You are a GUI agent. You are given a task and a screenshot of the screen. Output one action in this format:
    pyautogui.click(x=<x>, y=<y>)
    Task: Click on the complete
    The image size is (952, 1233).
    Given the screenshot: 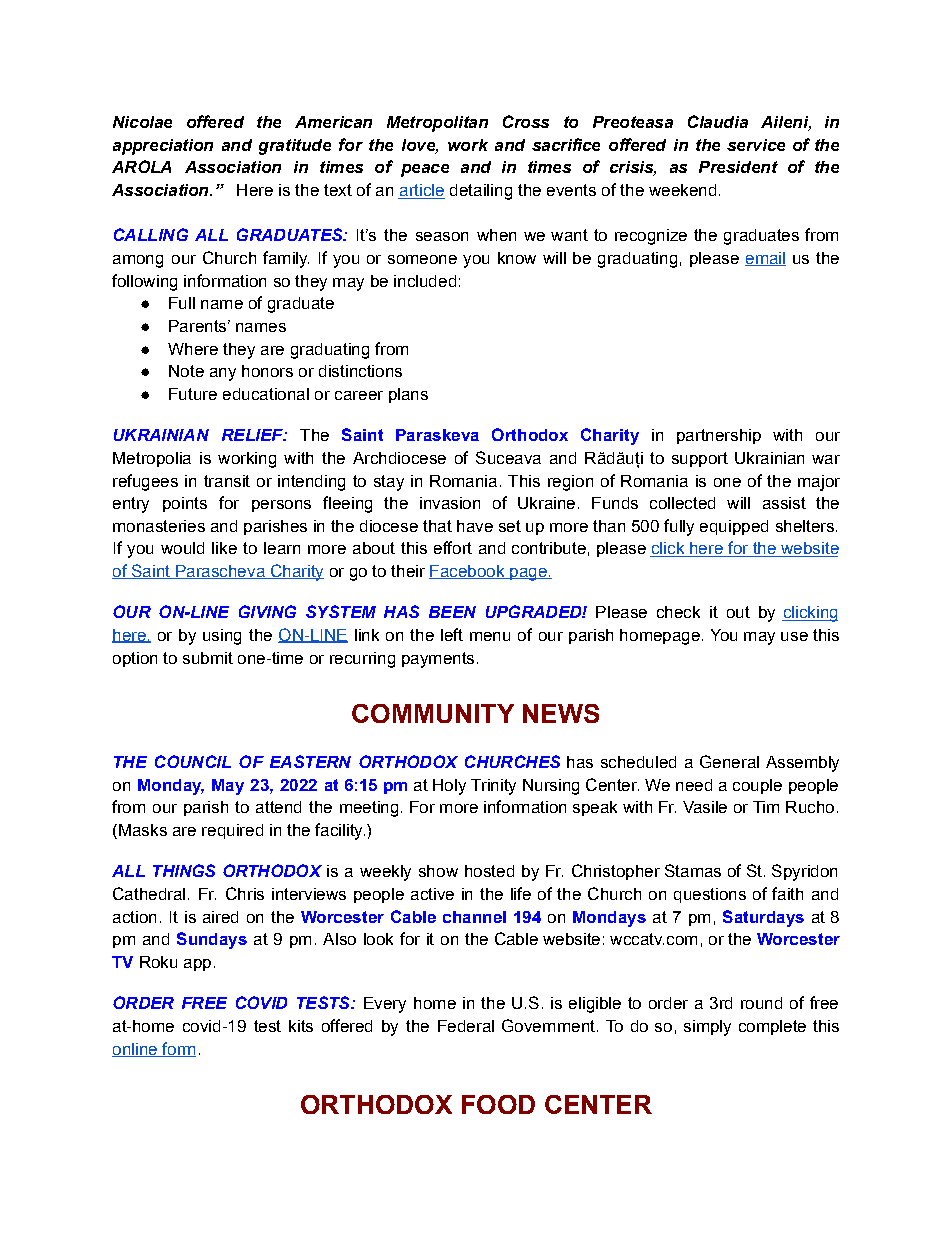 What is the action you would take?
    pyautogui.click(x=772, y=1027)
